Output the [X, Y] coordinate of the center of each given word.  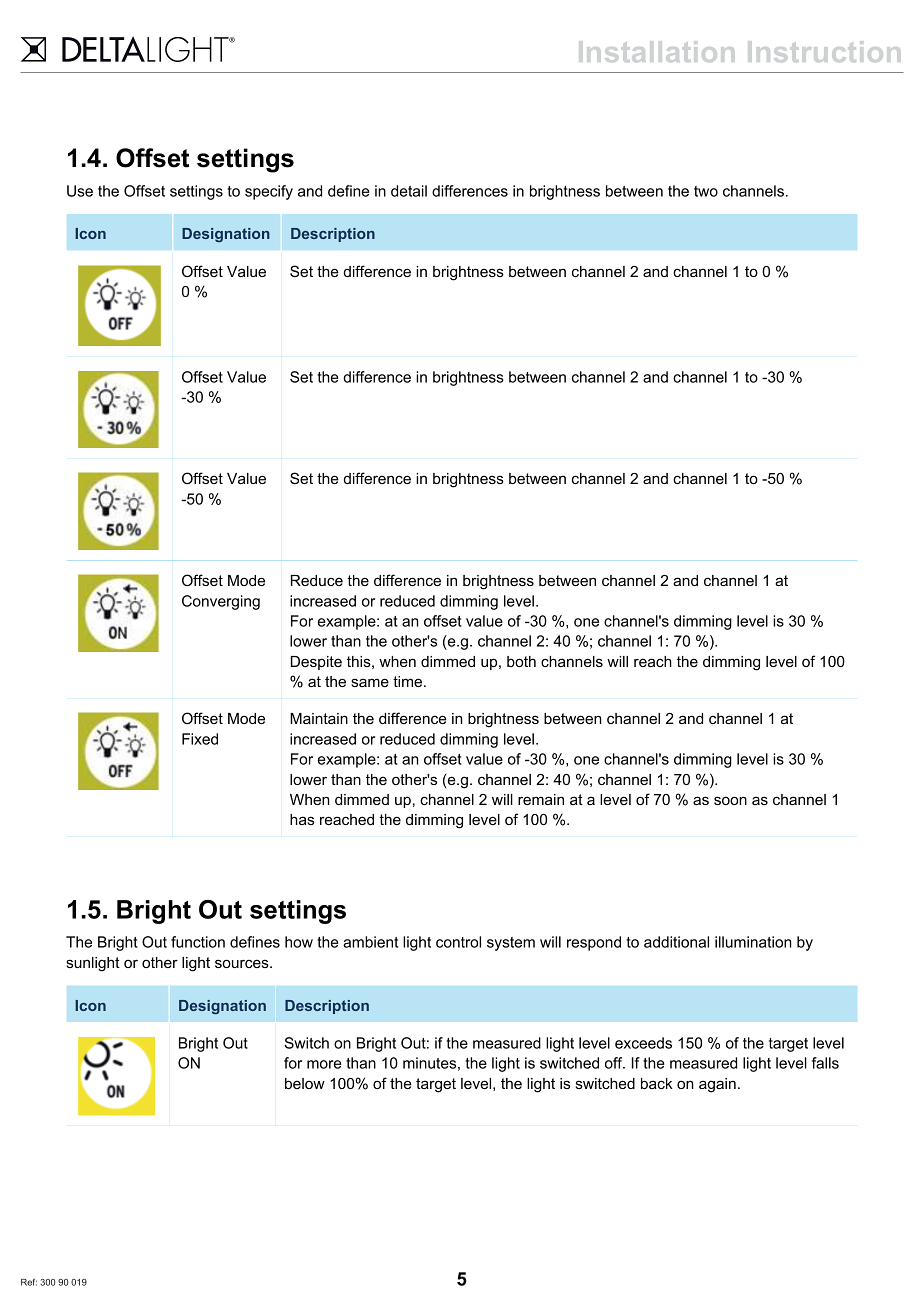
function [198, 942]
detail [409, 191]
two [706, 191]
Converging [221, 602]
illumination [753, 942]
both [521, 661]
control [458, 942]
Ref [29, 1282]
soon [730, 800]
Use [80, 191]
